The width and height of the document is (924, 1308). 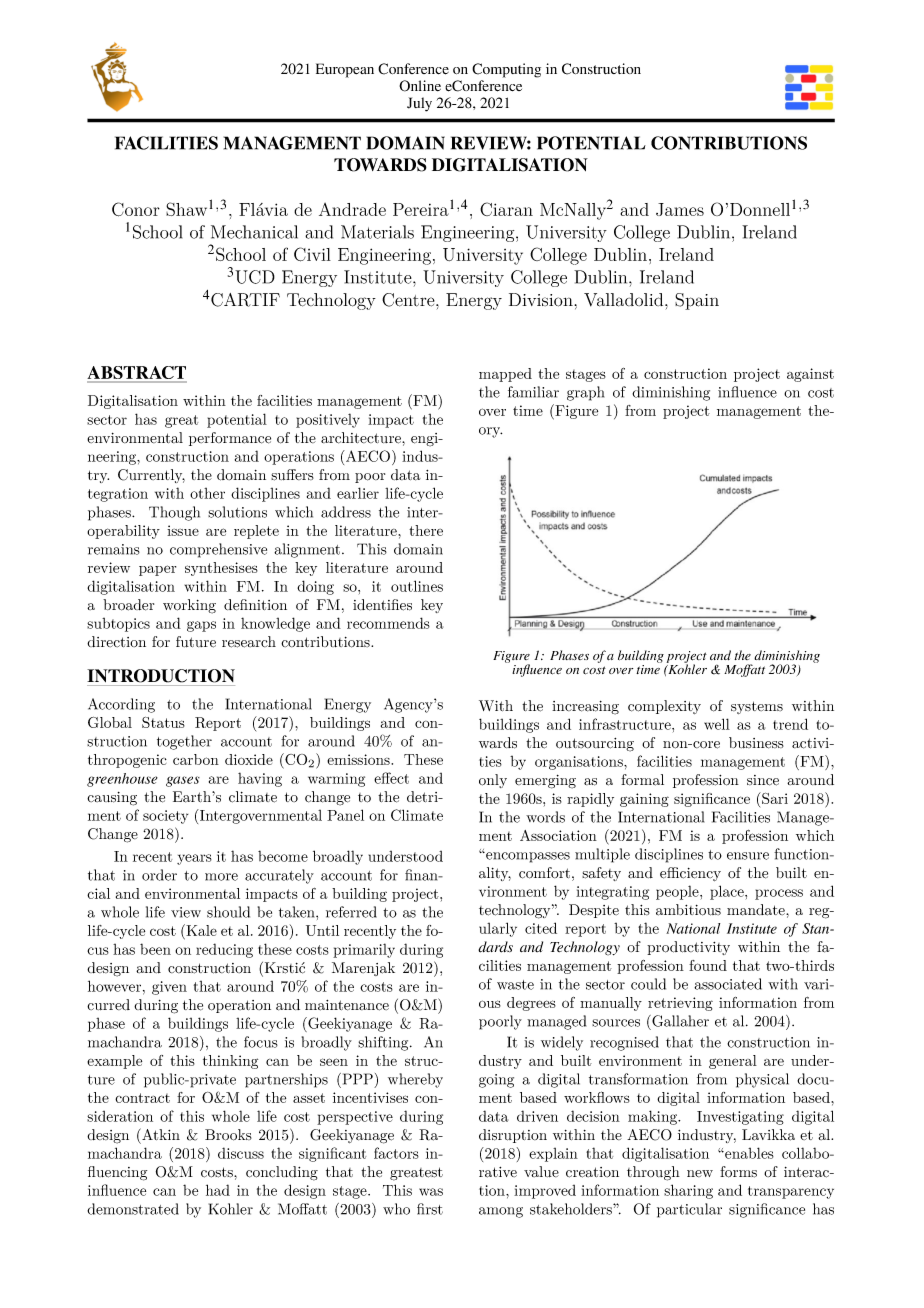 I want to click on Spain, so click(x=697, y=301).
